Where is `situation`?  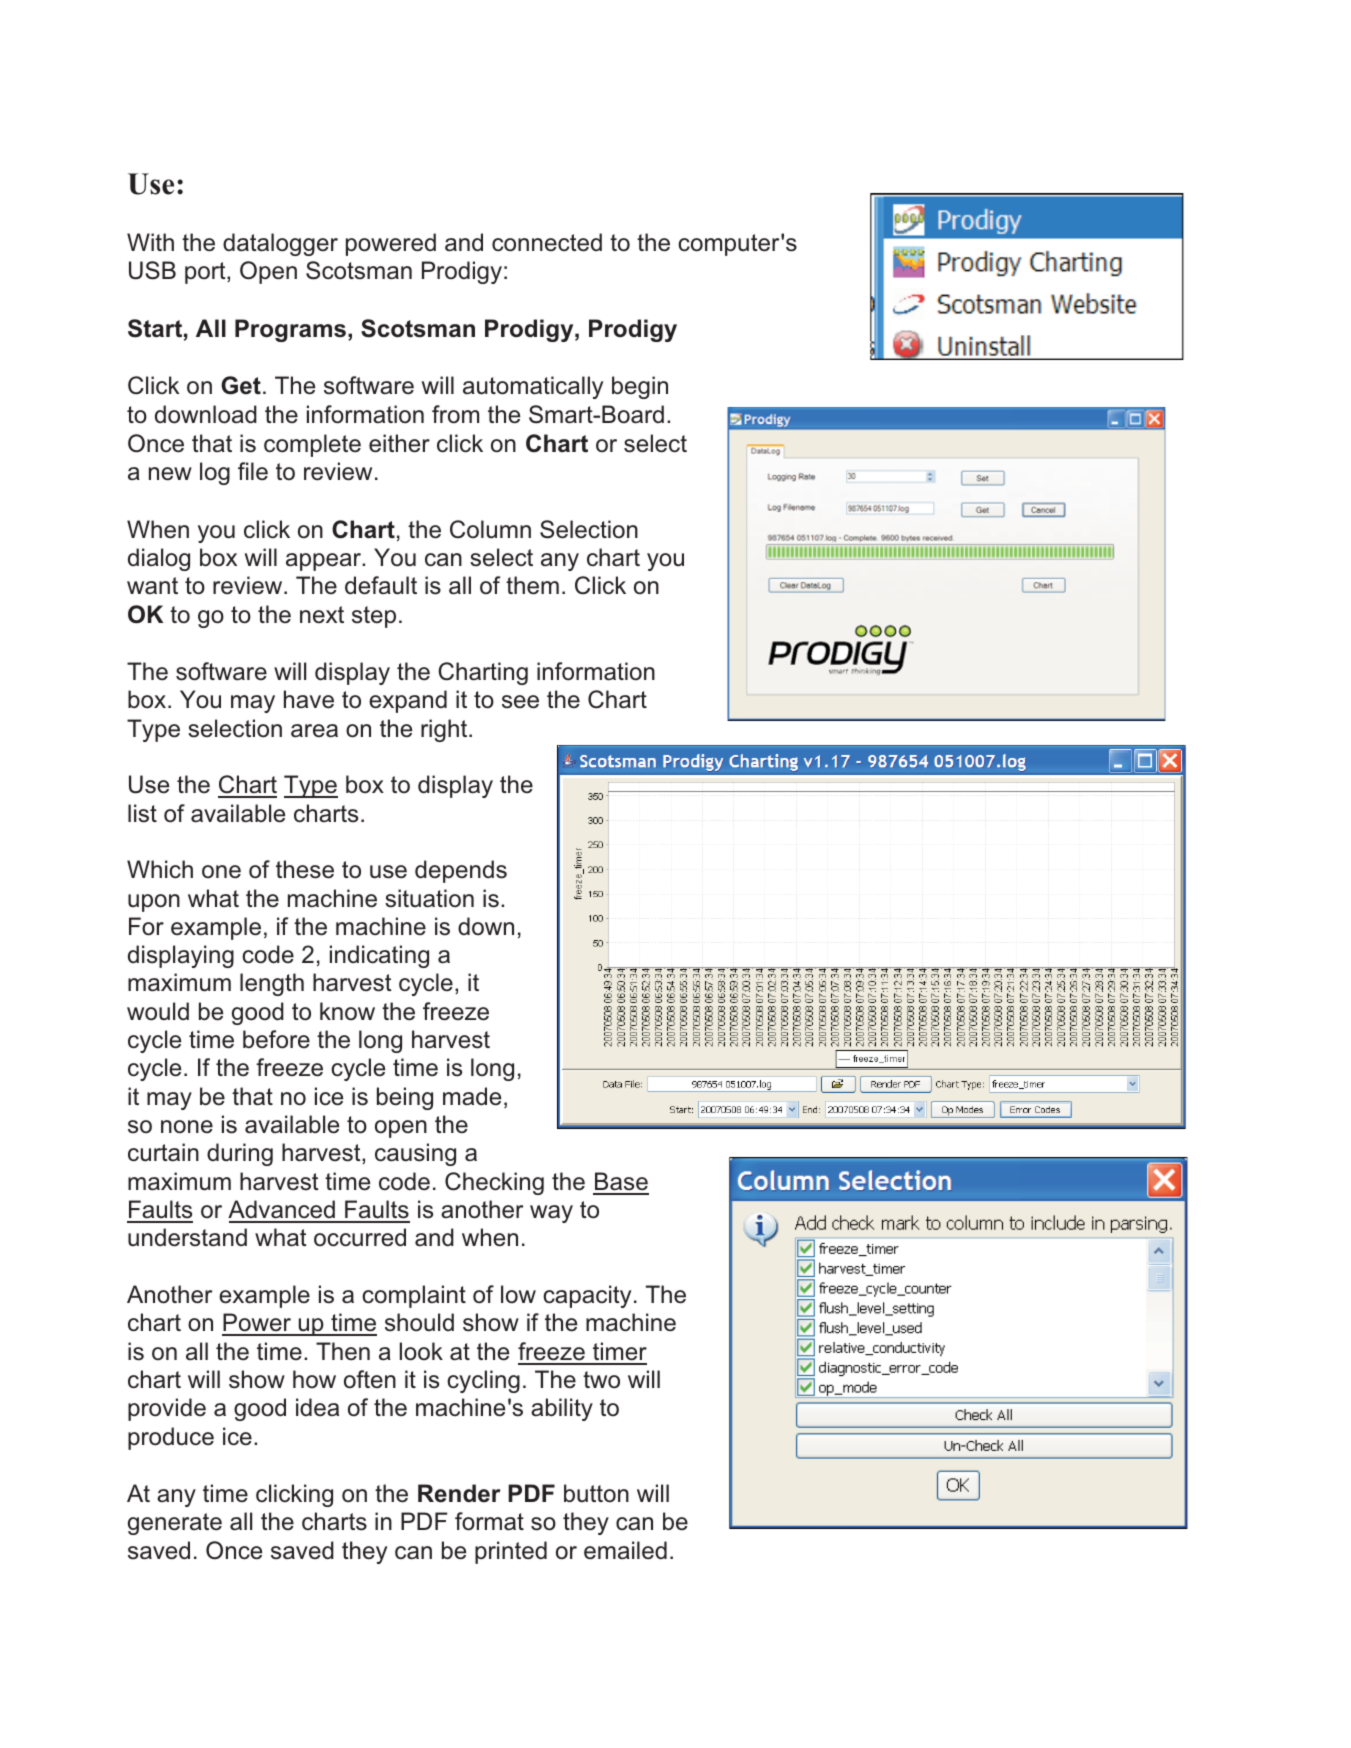 situation is located at coordinates (429, 898).
